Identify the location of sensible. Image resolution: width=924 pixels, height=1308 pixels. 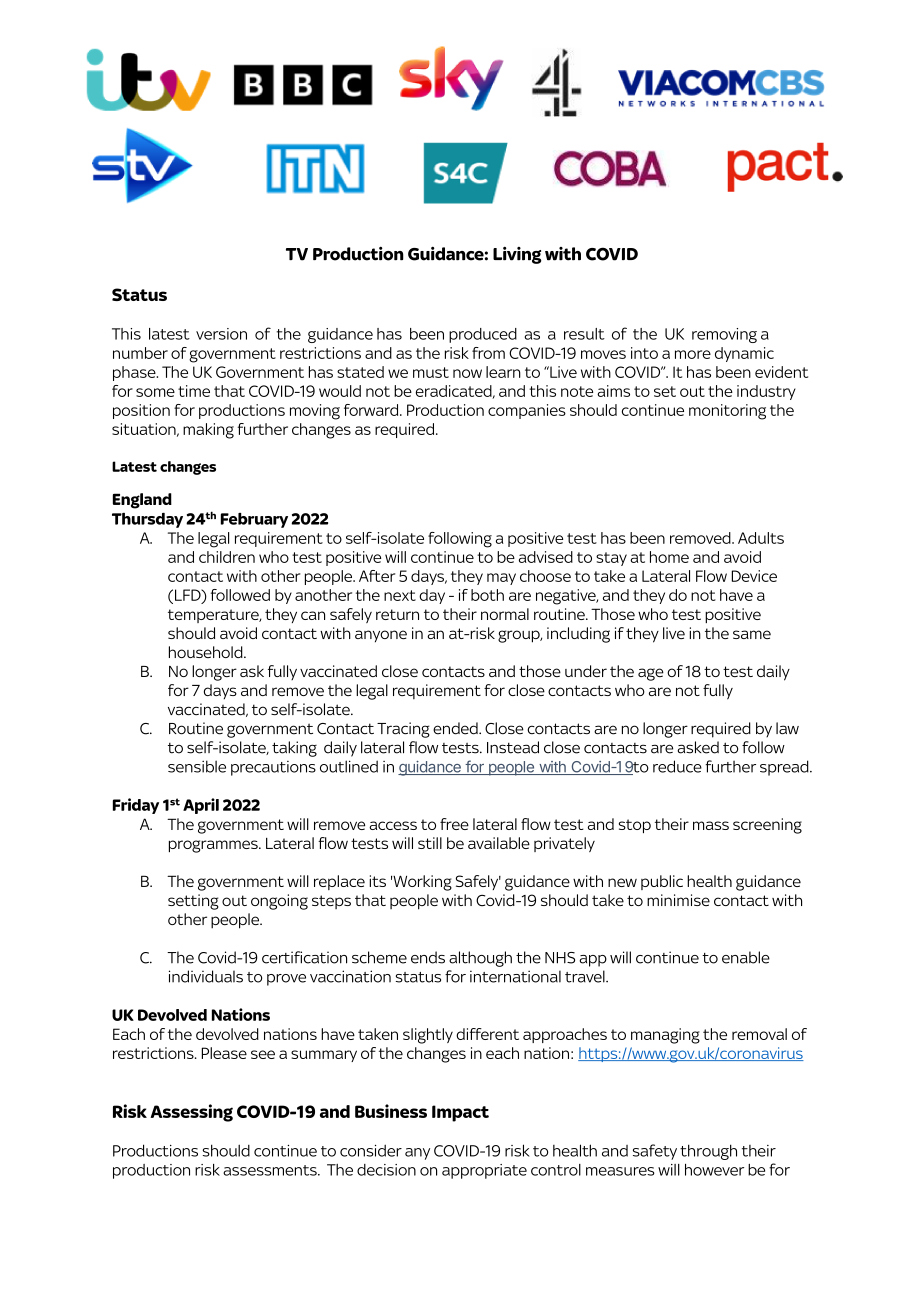
(197, 766).
